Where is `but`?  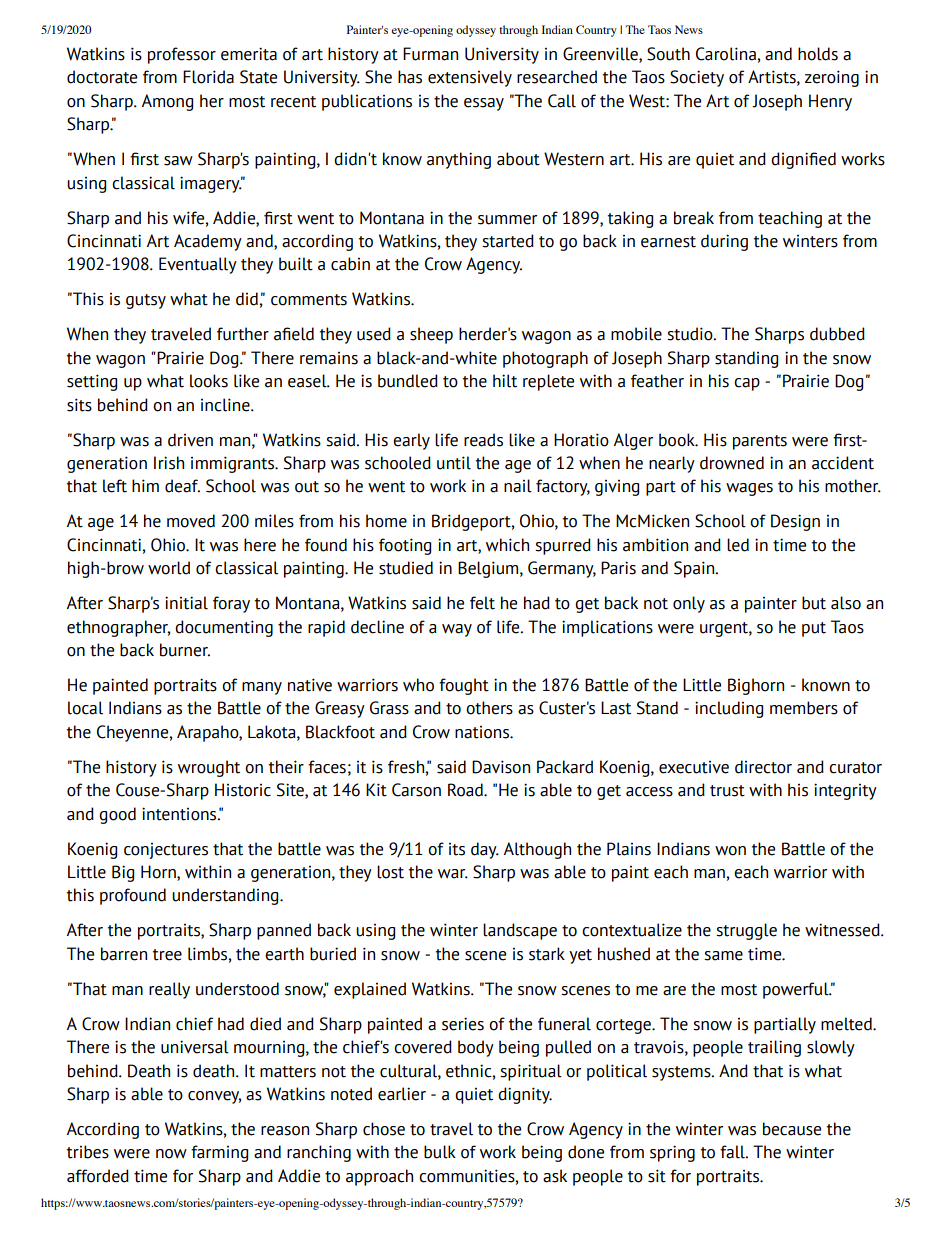
but is located at coordinates (814, 603).
